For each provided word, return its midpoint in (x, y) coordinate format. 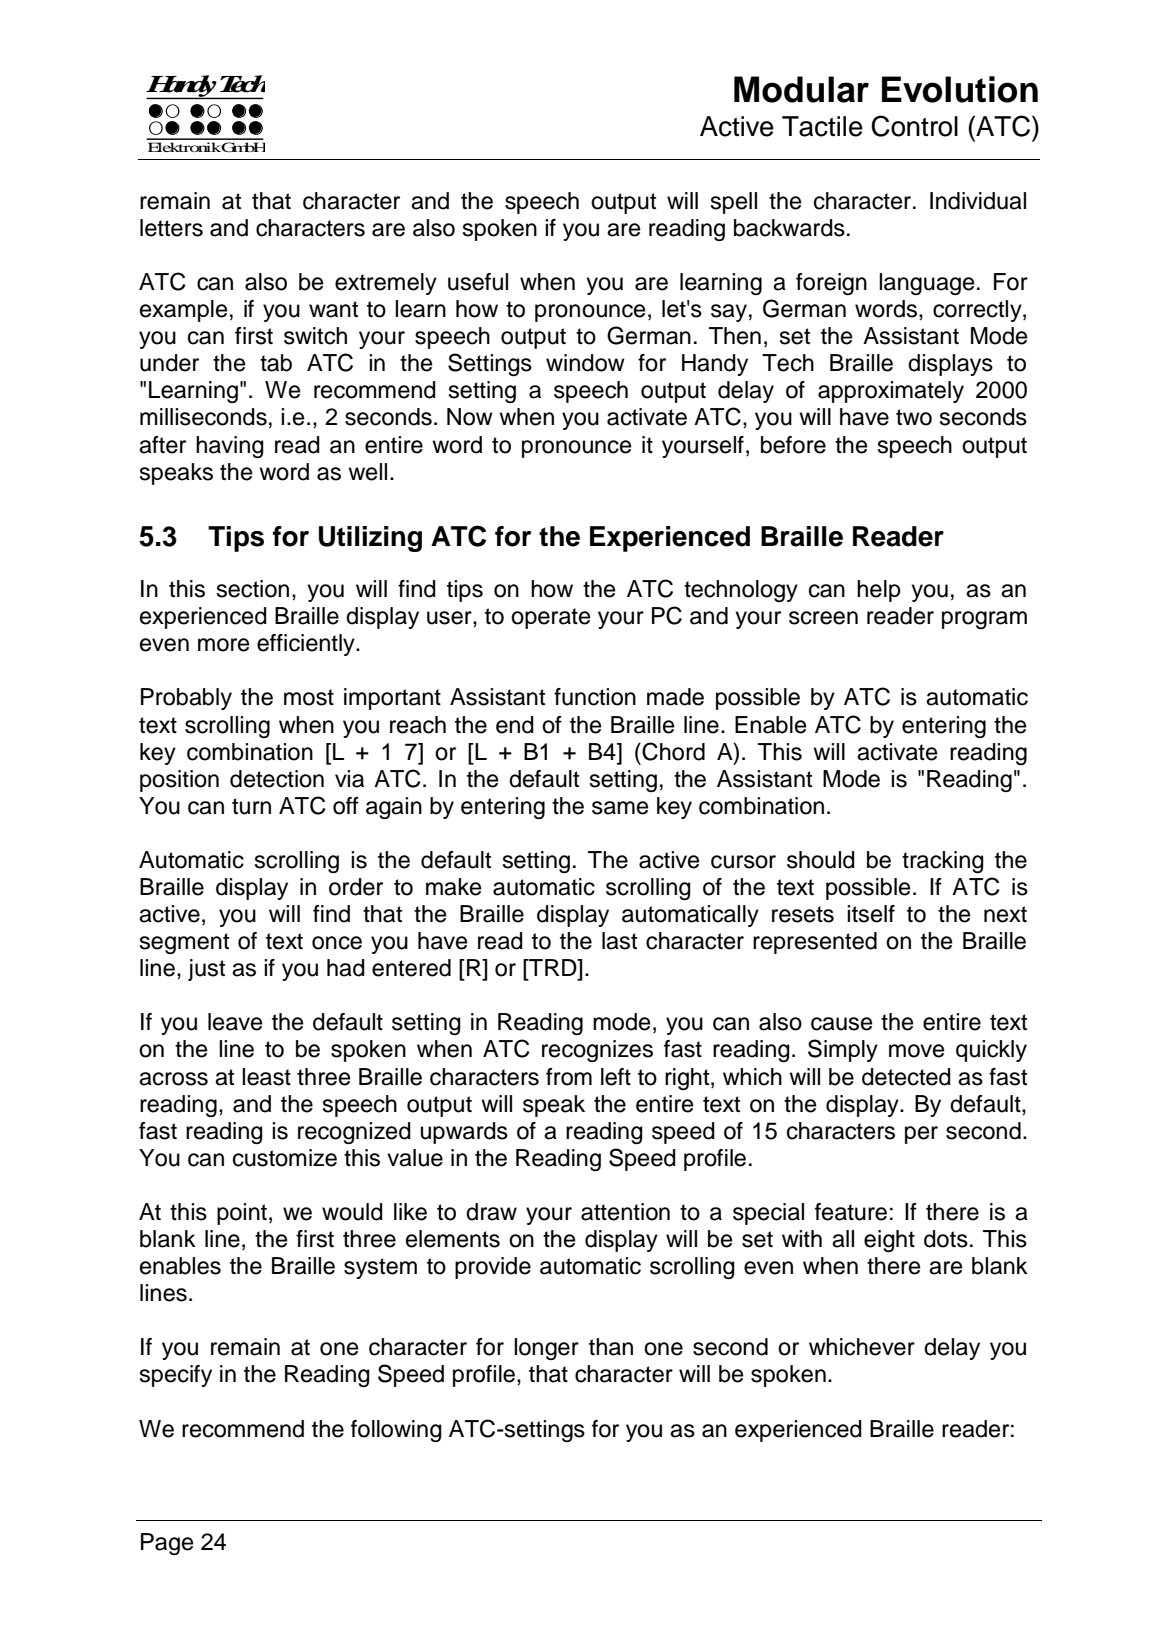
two (914, 417)
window (585, 363)
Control (914, 126)
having (230, 447)
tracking (943, 862)
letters (171, 228)
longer (546, 1349)
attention (625, 1212)
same (620, 808)
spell (733, 203)
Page (167, 1544)
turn (251, 806)
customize (285, 1158)
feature (851, 1212)
